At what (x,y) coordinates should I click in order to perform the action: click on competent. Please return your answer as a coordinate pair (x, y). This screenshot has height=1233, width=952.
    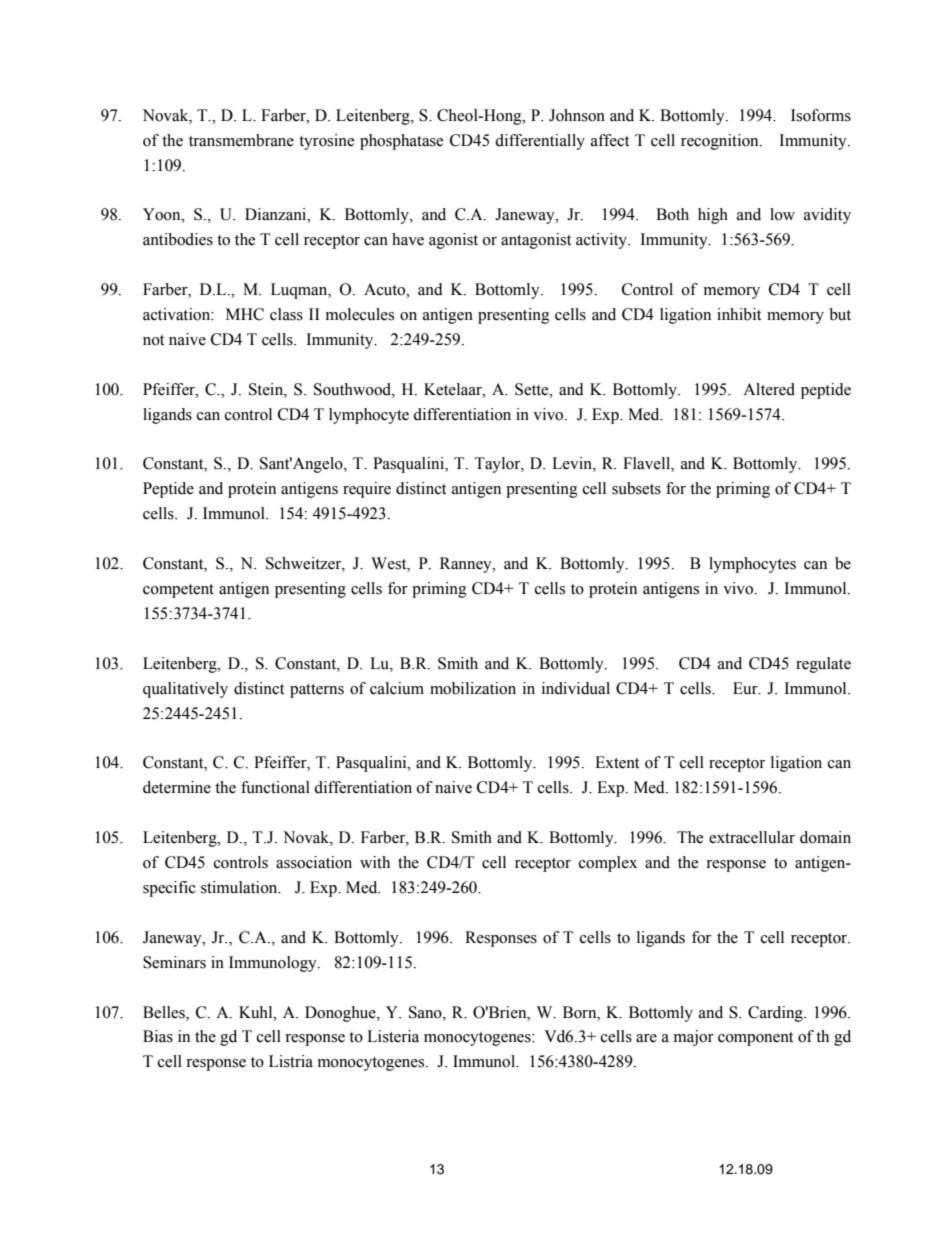
    Looking at the image, I should click on (178, 591).
